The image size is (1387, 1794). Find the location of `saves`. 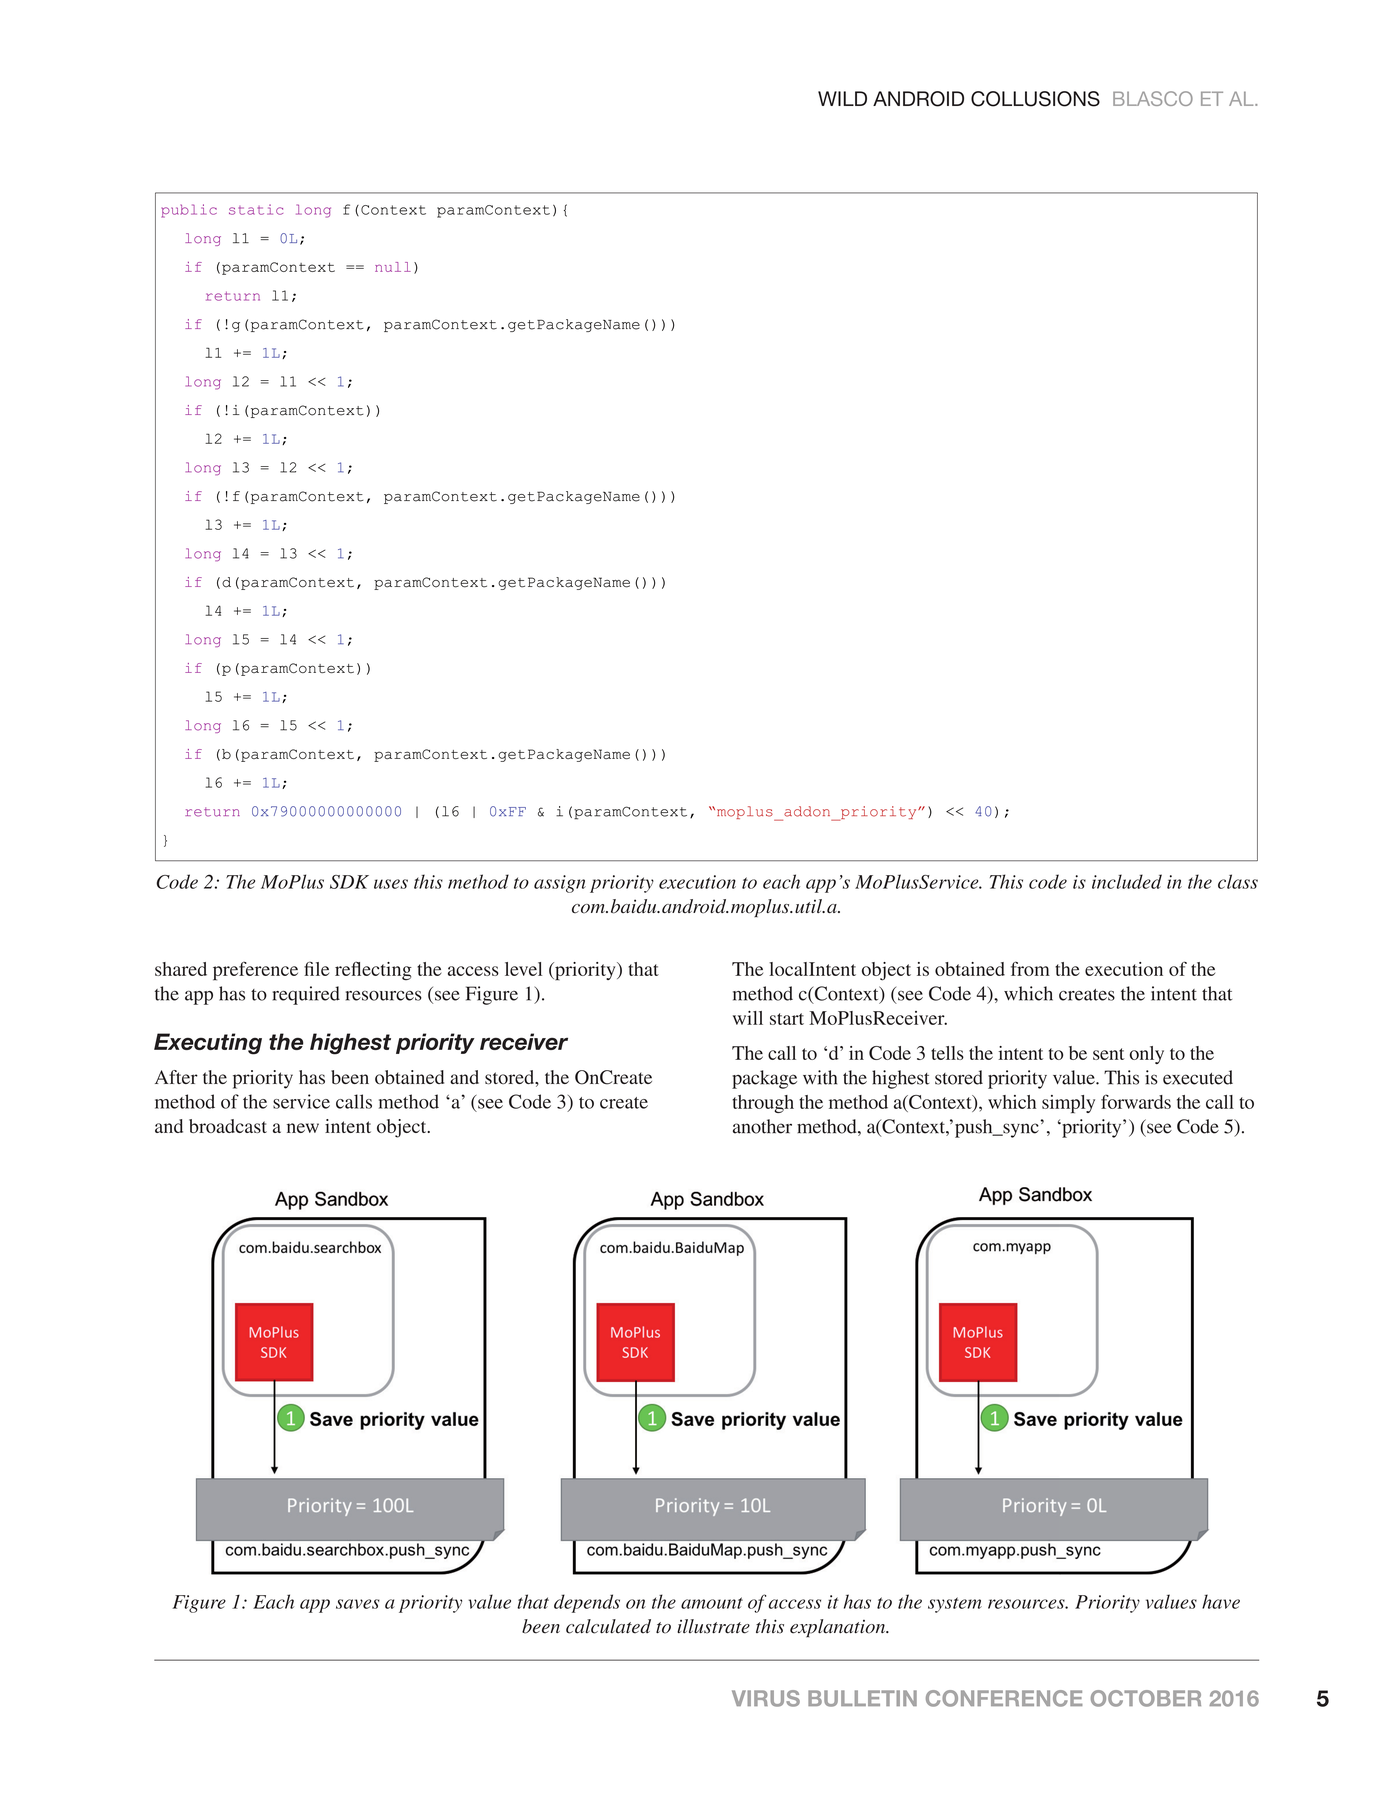

saves is located at coordinates (358, 1604).
